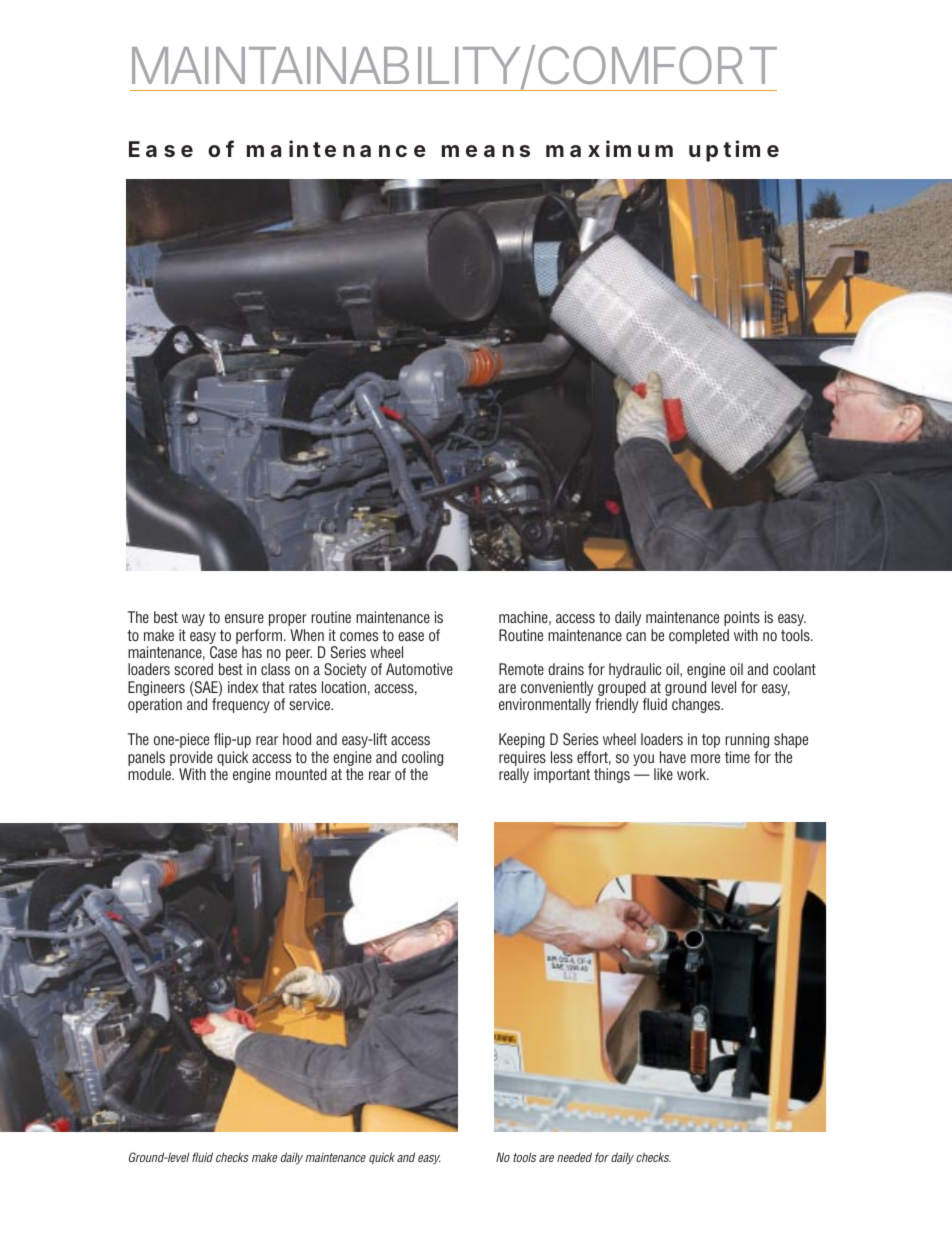 This screenshot has height=1233, width=952. Describe the element at coordinates (359, 636) in the screenshot. I see `comes` at that location.
